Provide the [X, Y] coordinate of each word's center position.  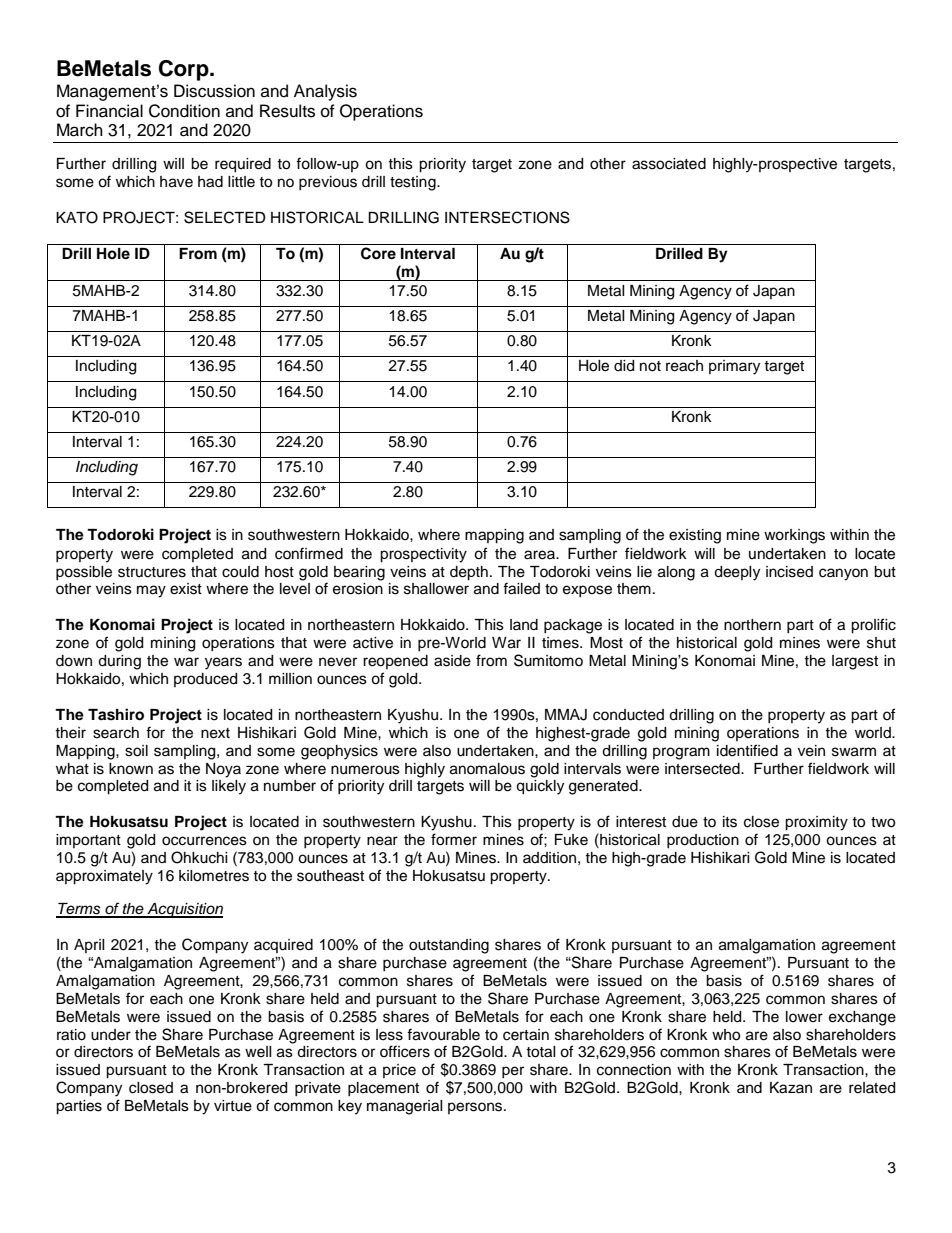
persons [476, 1108]
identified [747, 750]
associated [669, 164]
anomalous [487, 769]
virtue [233, 1106]
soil [136, 751]
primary [734, 367]
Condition [184, 111]
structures [152, 572]
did [624, 366]
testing [414, 183]
